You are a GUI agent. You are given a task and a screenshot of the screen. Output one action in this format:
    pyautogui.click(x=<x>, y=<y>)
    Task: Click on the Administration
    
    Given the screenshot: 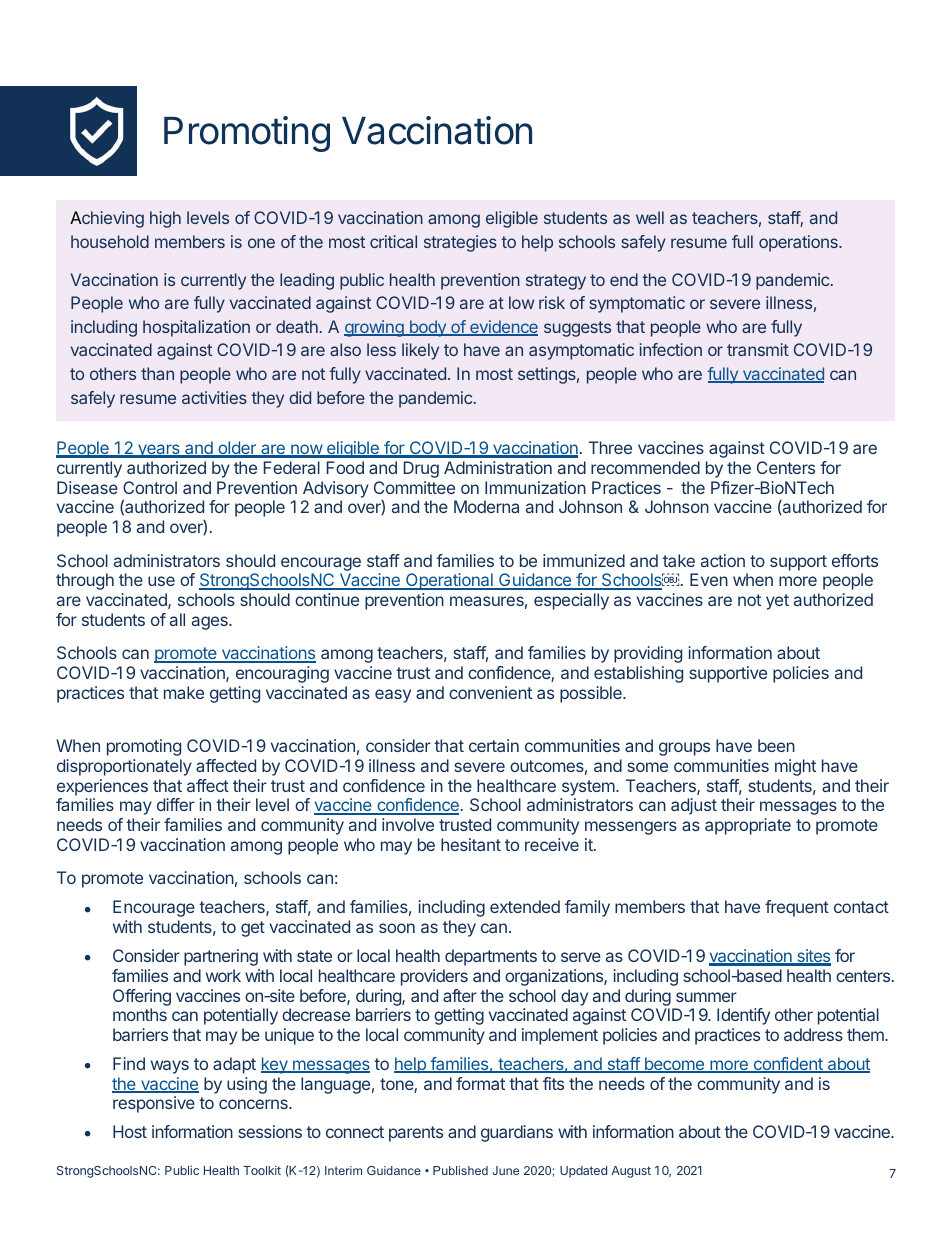 What is the action you would take?
    pyautogui.click(x=498, y=467)
